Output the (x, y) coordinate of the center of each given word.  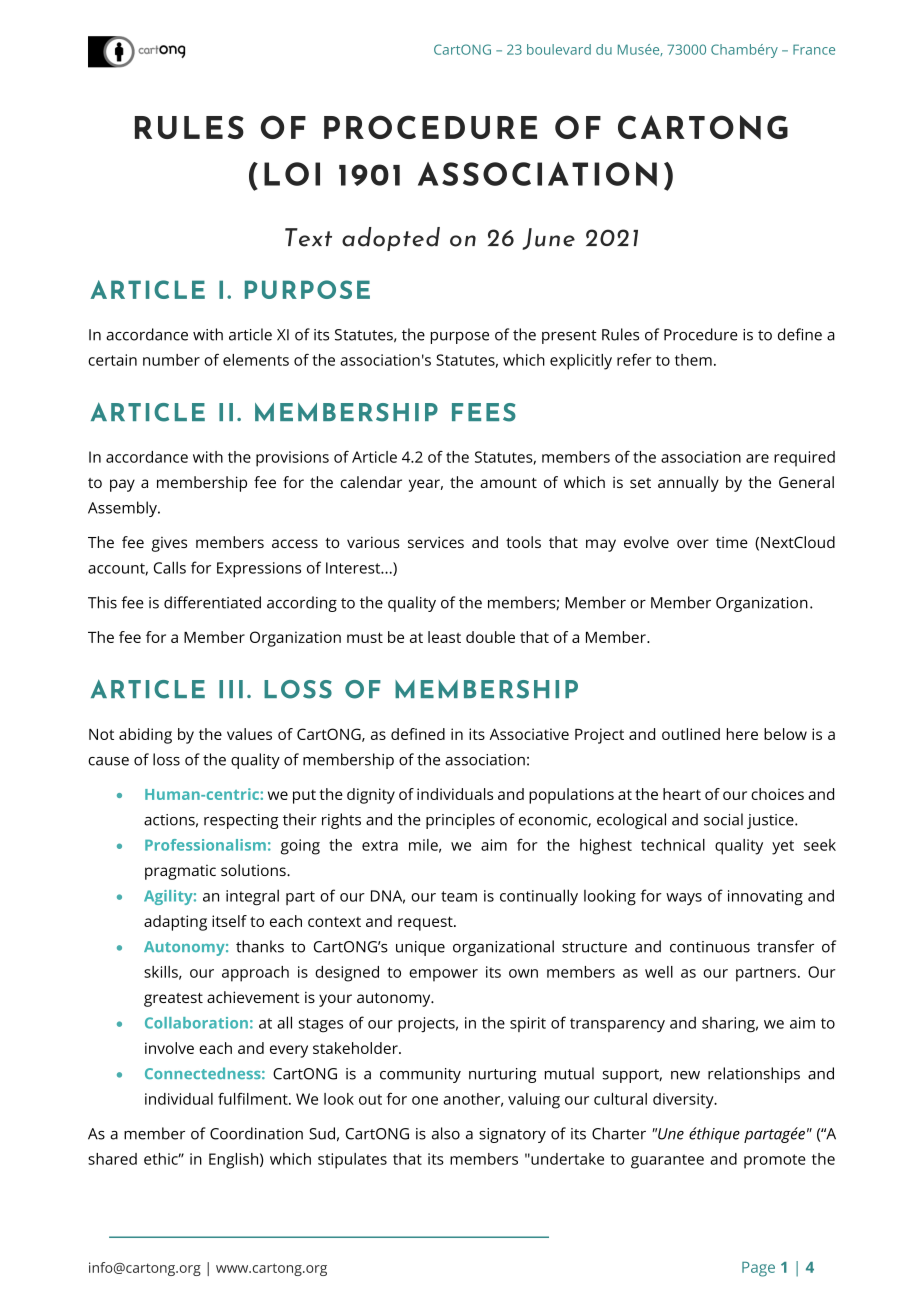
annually (688, 484)
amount (508, 483)
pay (122, 485)
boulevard (559, 49)
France (814, 49)
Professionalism (205, 845)
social (723, 819)
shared (112, 1159)
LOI (292, 174)
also (446, 1133)
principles (460, 821)
